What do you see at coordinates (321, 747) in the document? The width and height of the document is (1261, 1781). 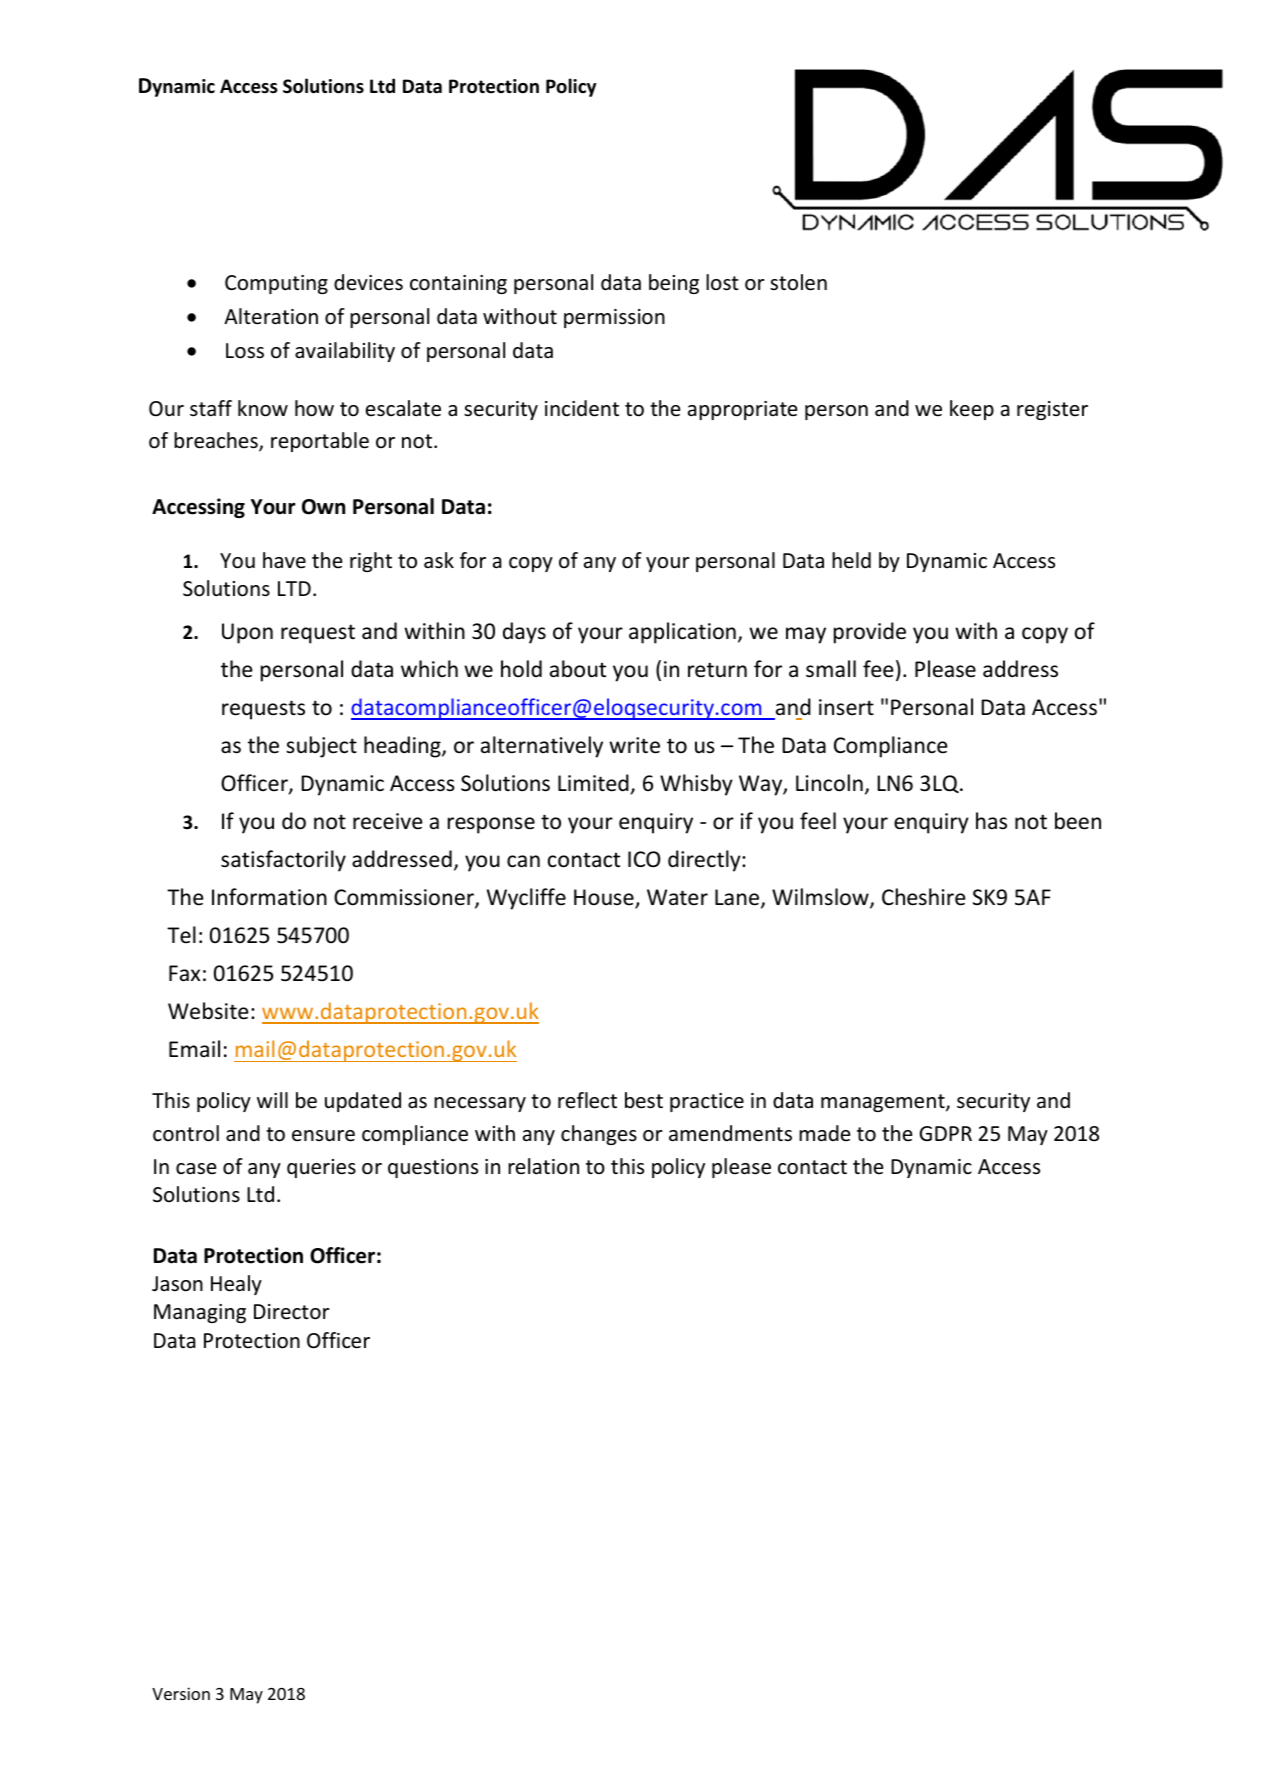 I see `subject` at bounding box center [321, 747].
